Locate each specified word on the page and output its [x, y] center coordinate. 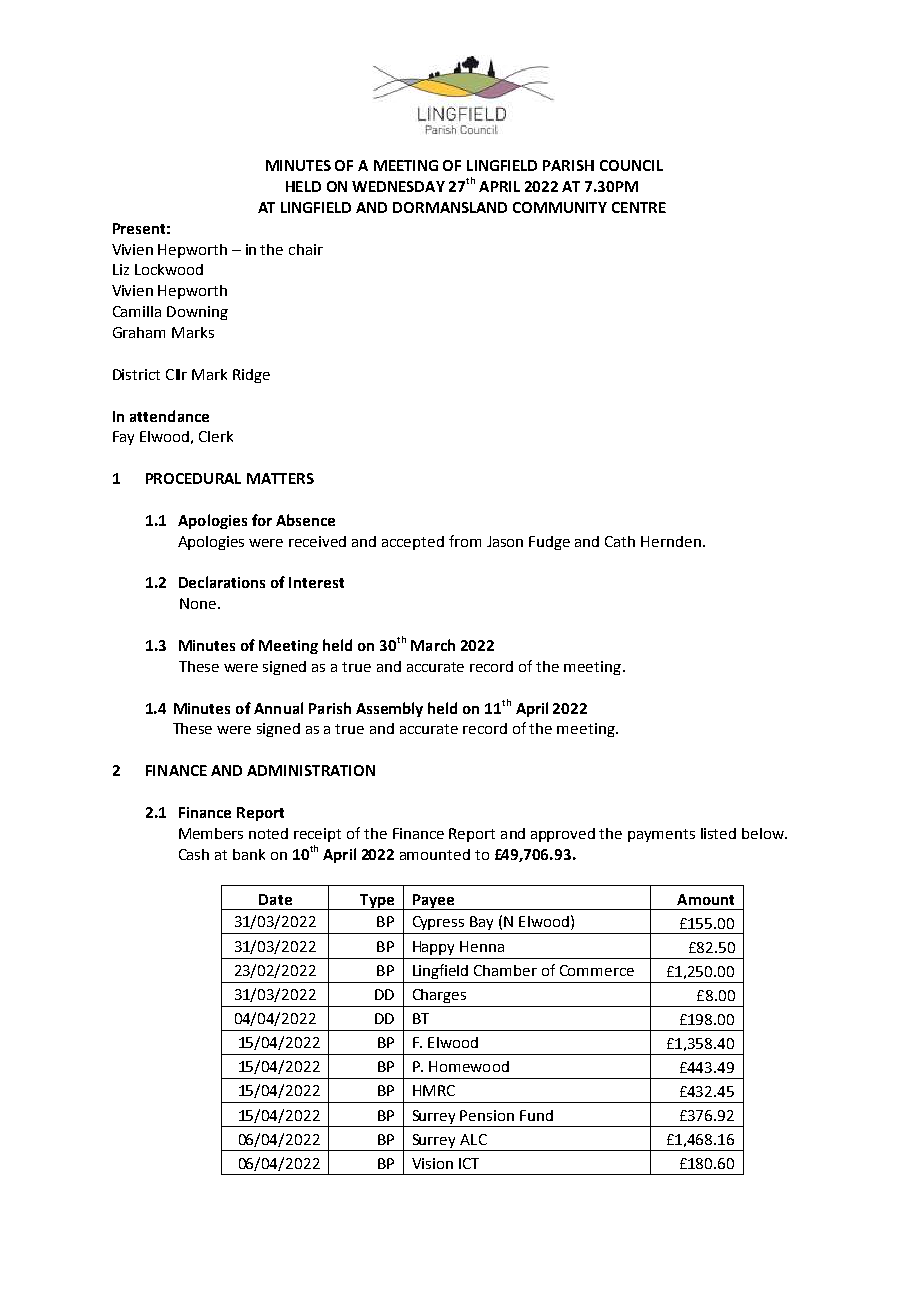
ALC [473, 1139]
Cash [194, 854]
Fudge [549, 543]
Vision [432, 1163]
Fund [536, 1115]
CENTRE [639, 207]
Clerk [216, 436]
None [198, 603]
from [465, 541]
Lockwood [169, 269]
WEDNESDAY [398, 186]
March [433, 645]
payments [661, 835]
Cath [620, 541]
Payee [433, 902]
